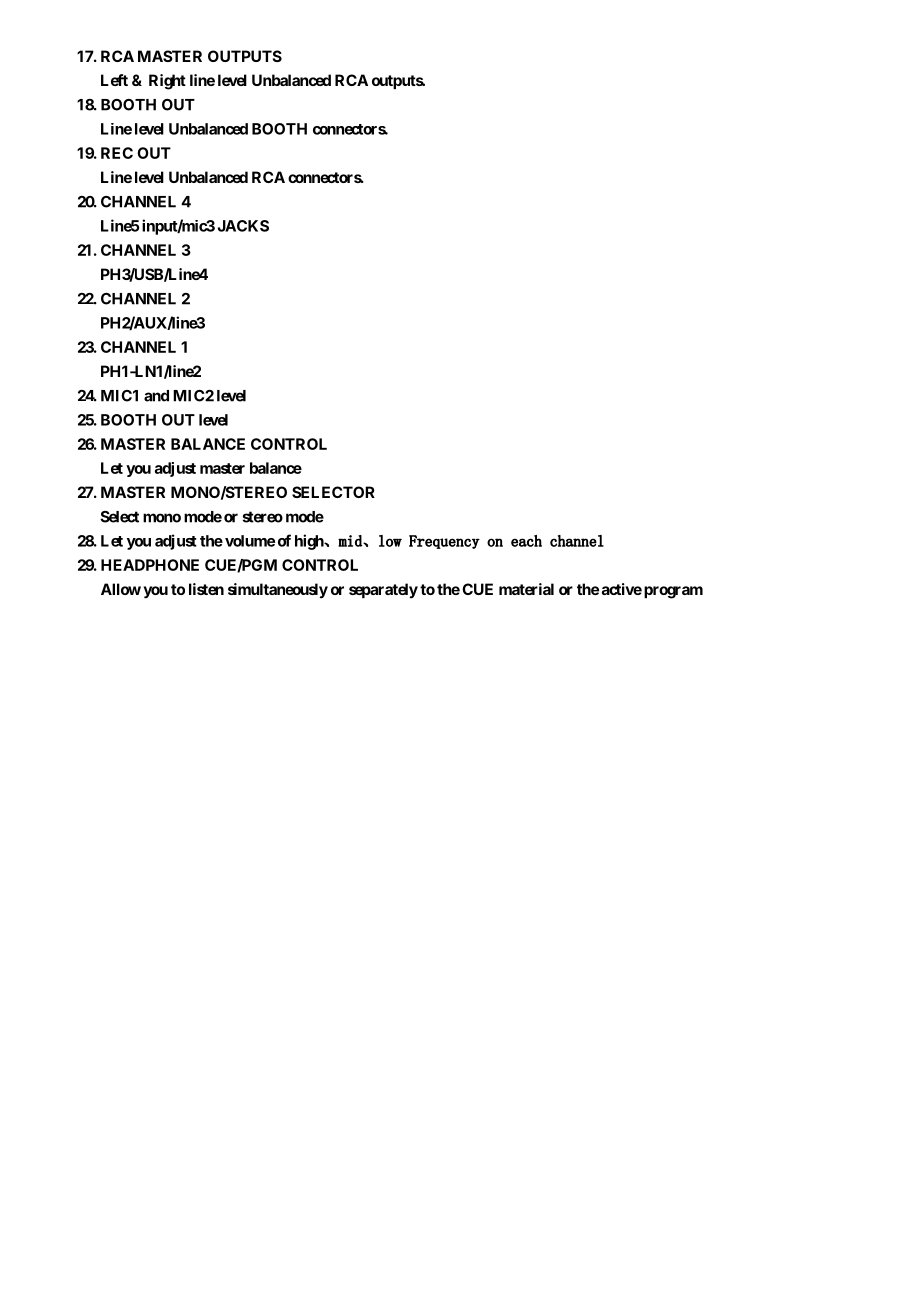 The height and width of the screenshot is (1308, 924). I want to click on Frequency, so click(444, 542).
